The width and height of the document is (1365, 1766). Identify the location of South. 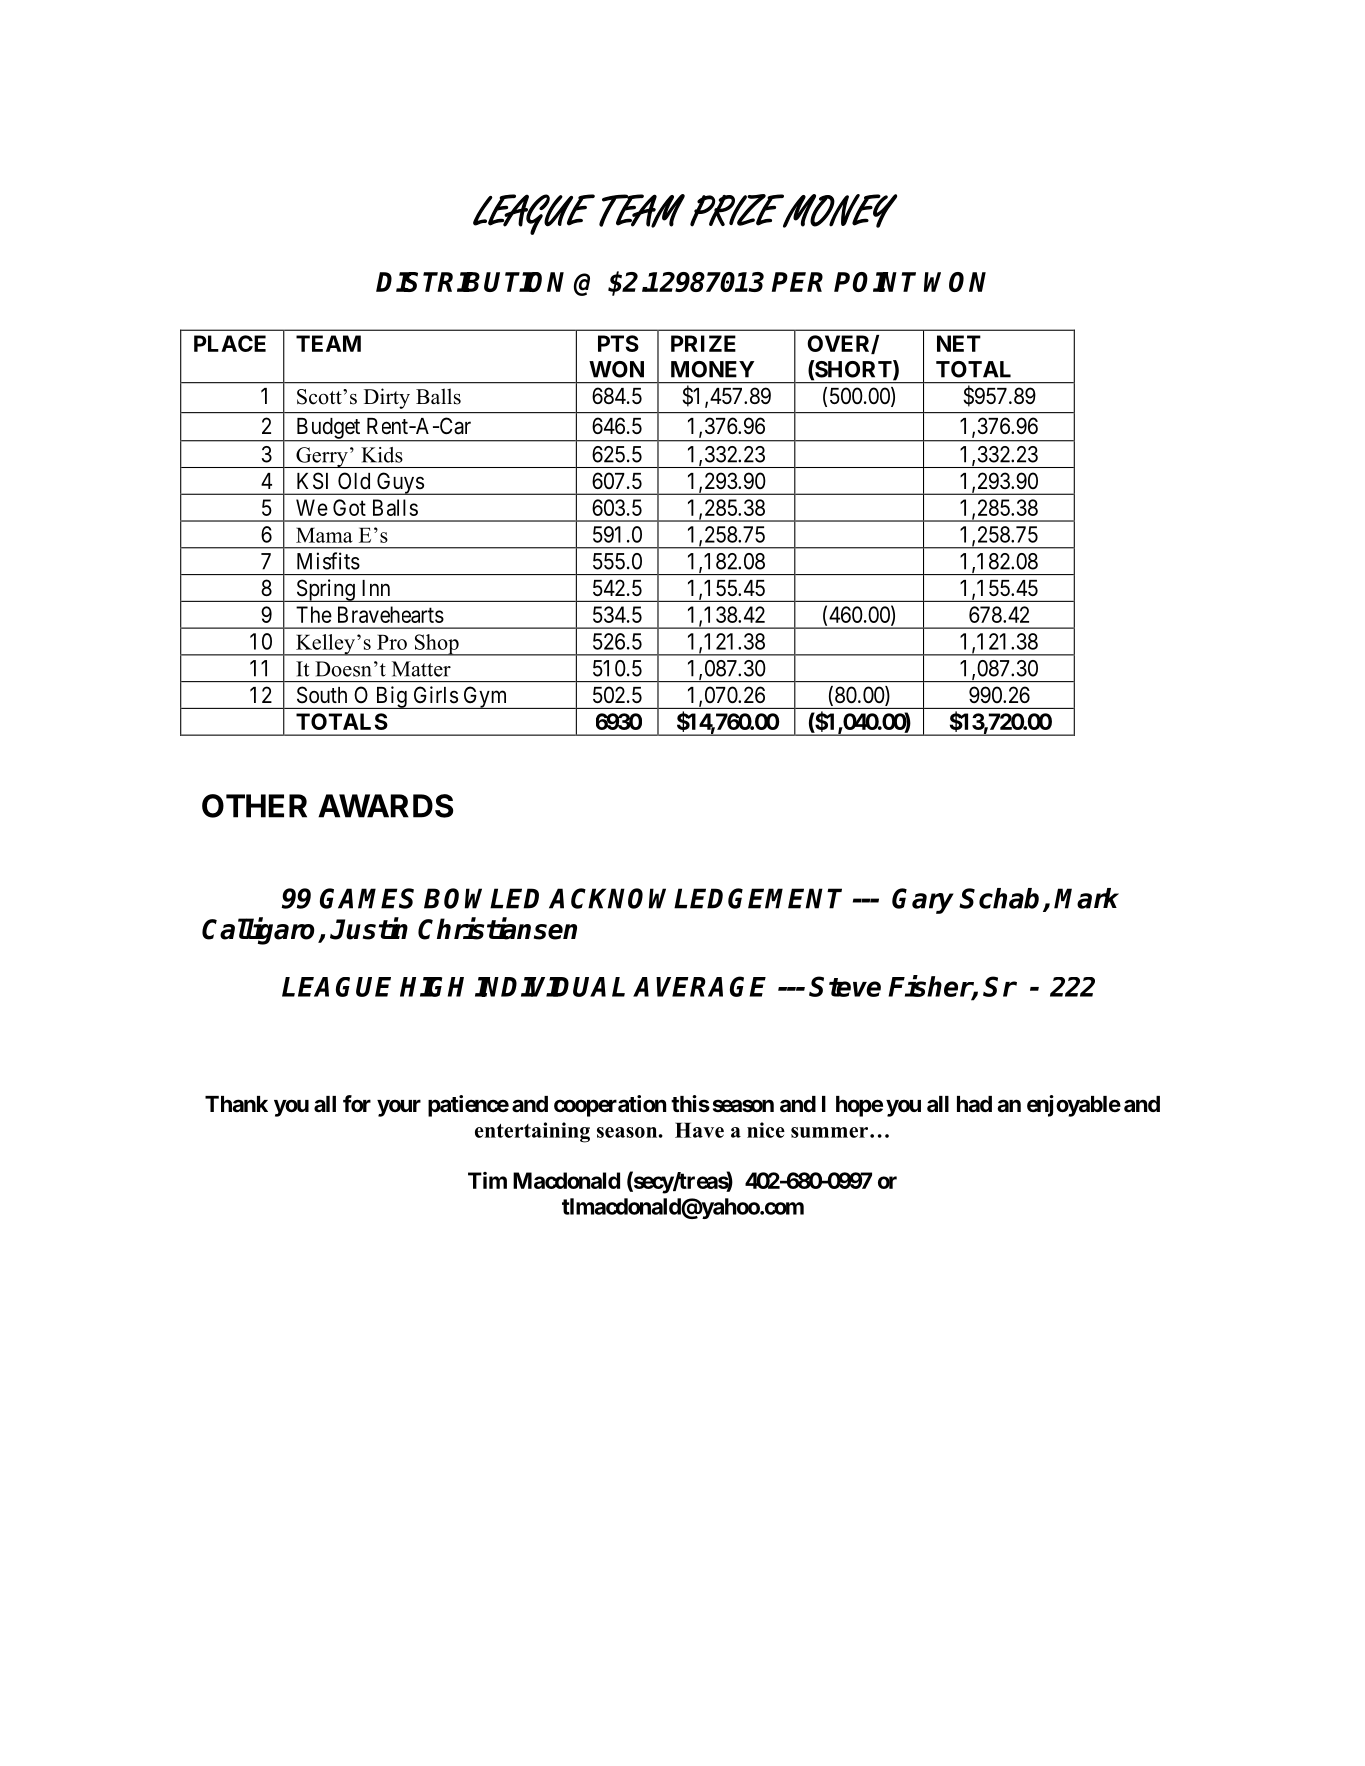
(322, 695).
